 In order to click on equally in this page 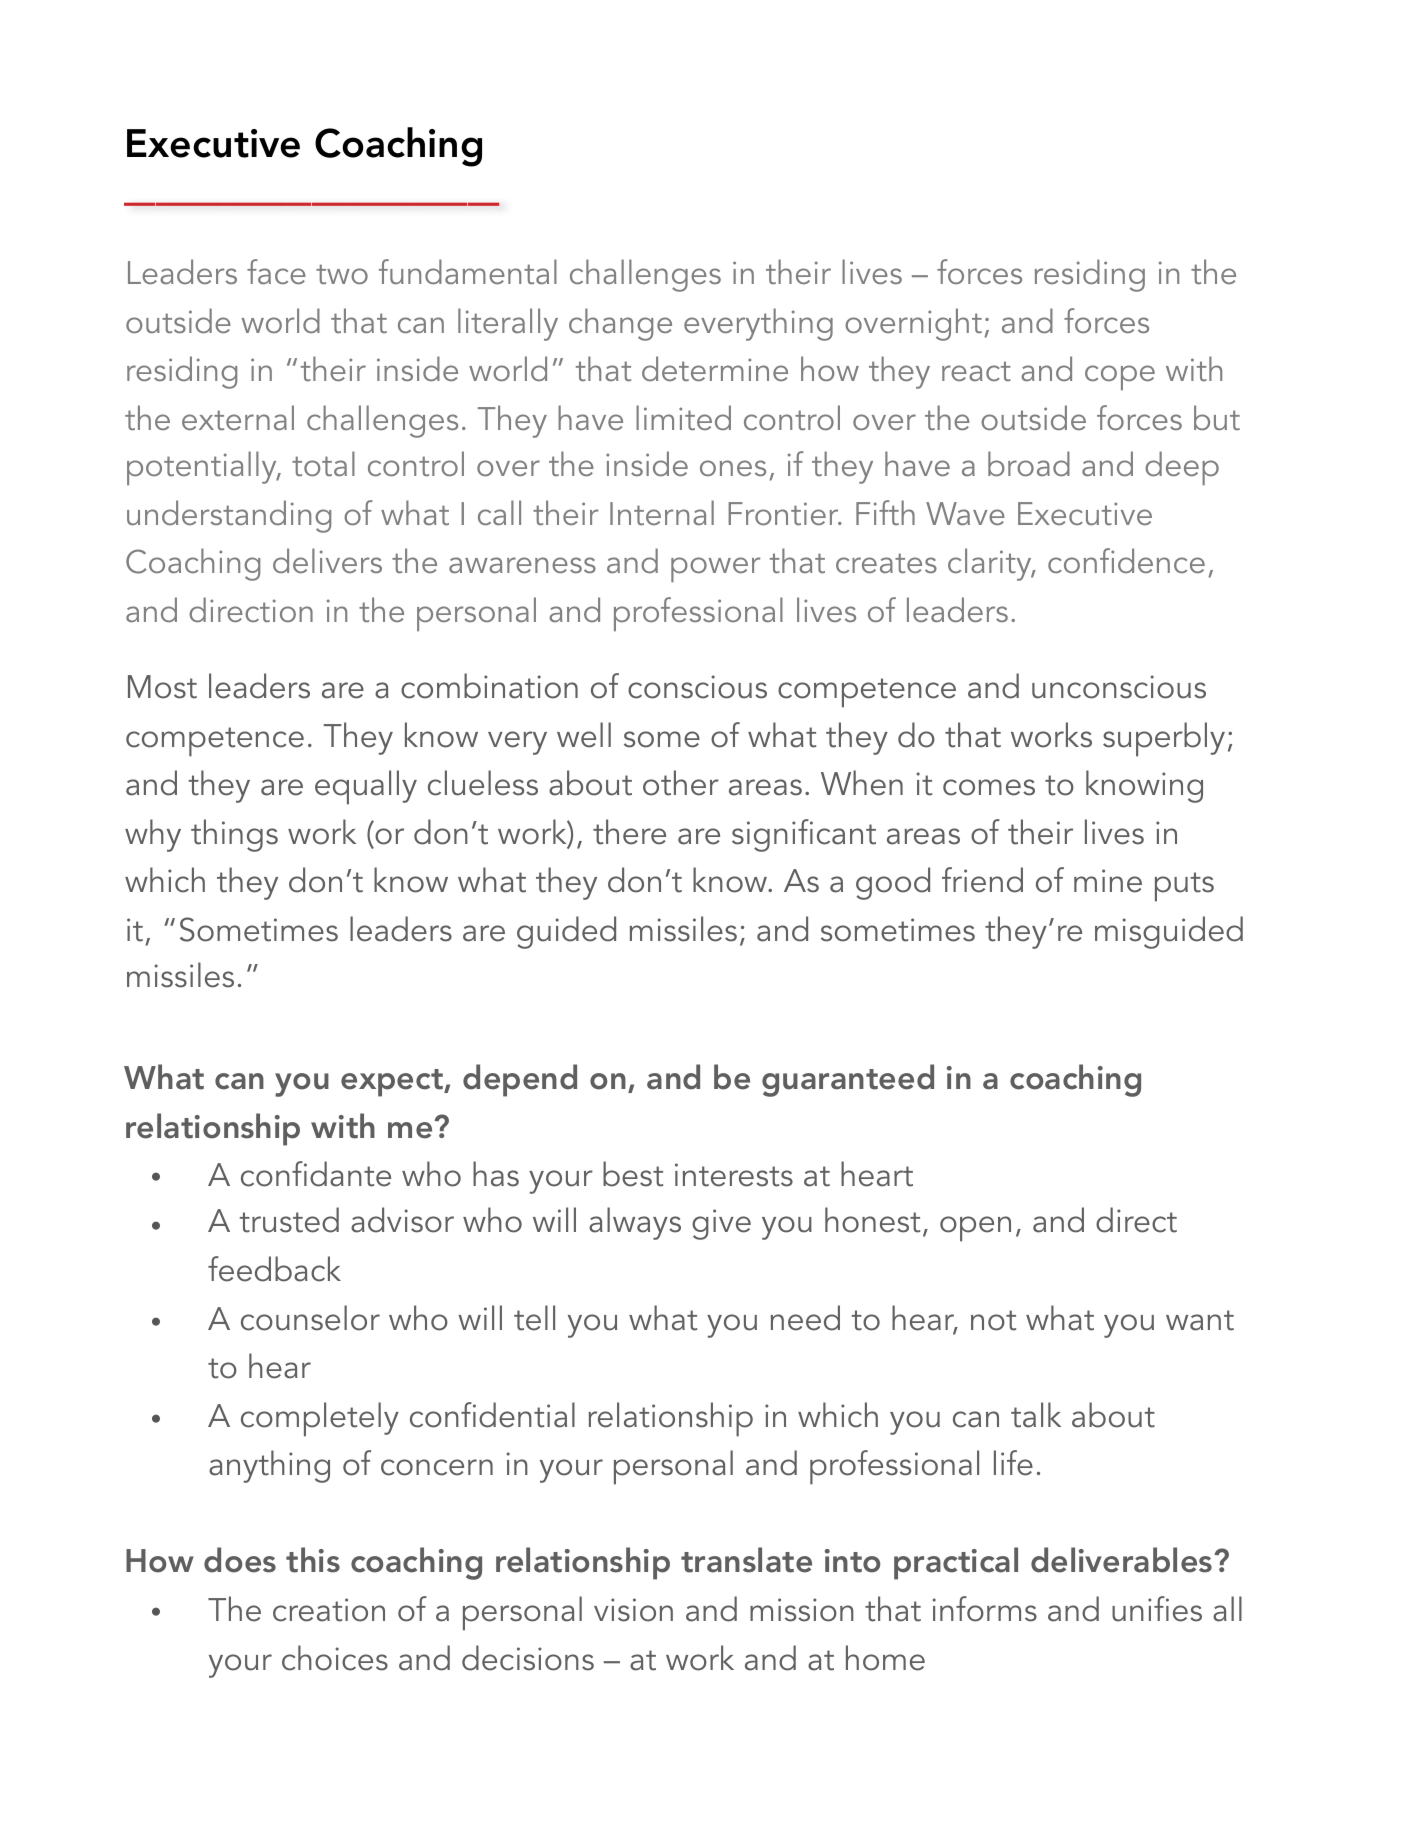, I will do `click(366, 787)`.
